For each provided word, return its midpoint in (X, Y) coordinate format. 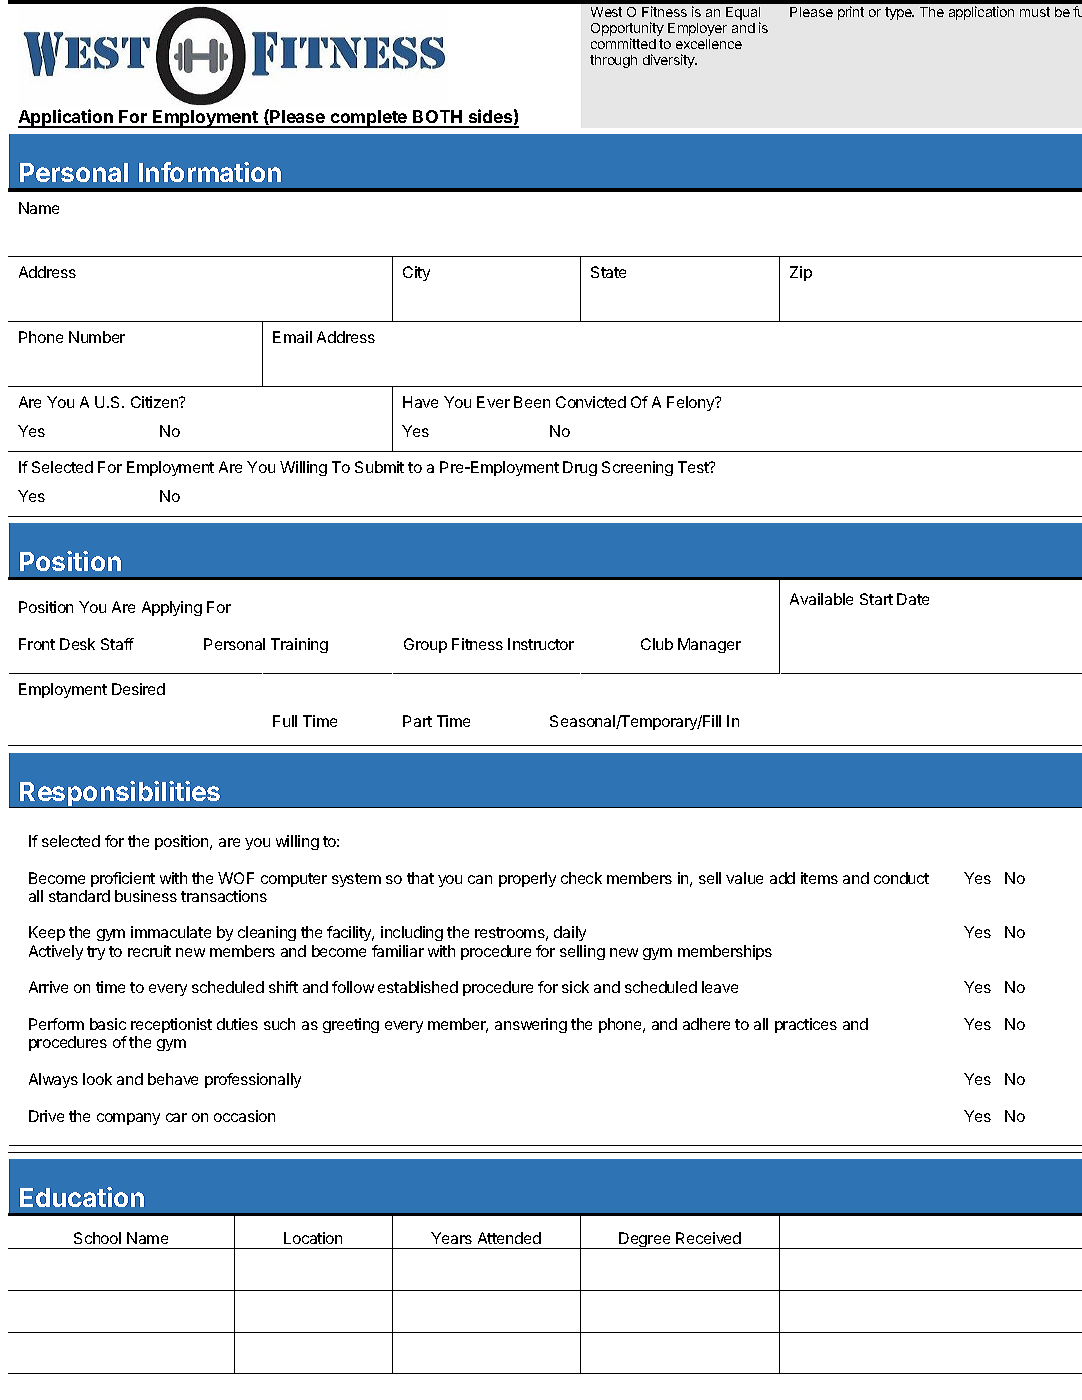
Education (82, 1197)
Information (210, 172)
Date (913, 599)
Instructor (541, 644)
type (899, 13)
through (613, 61)
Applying (172, 608)
